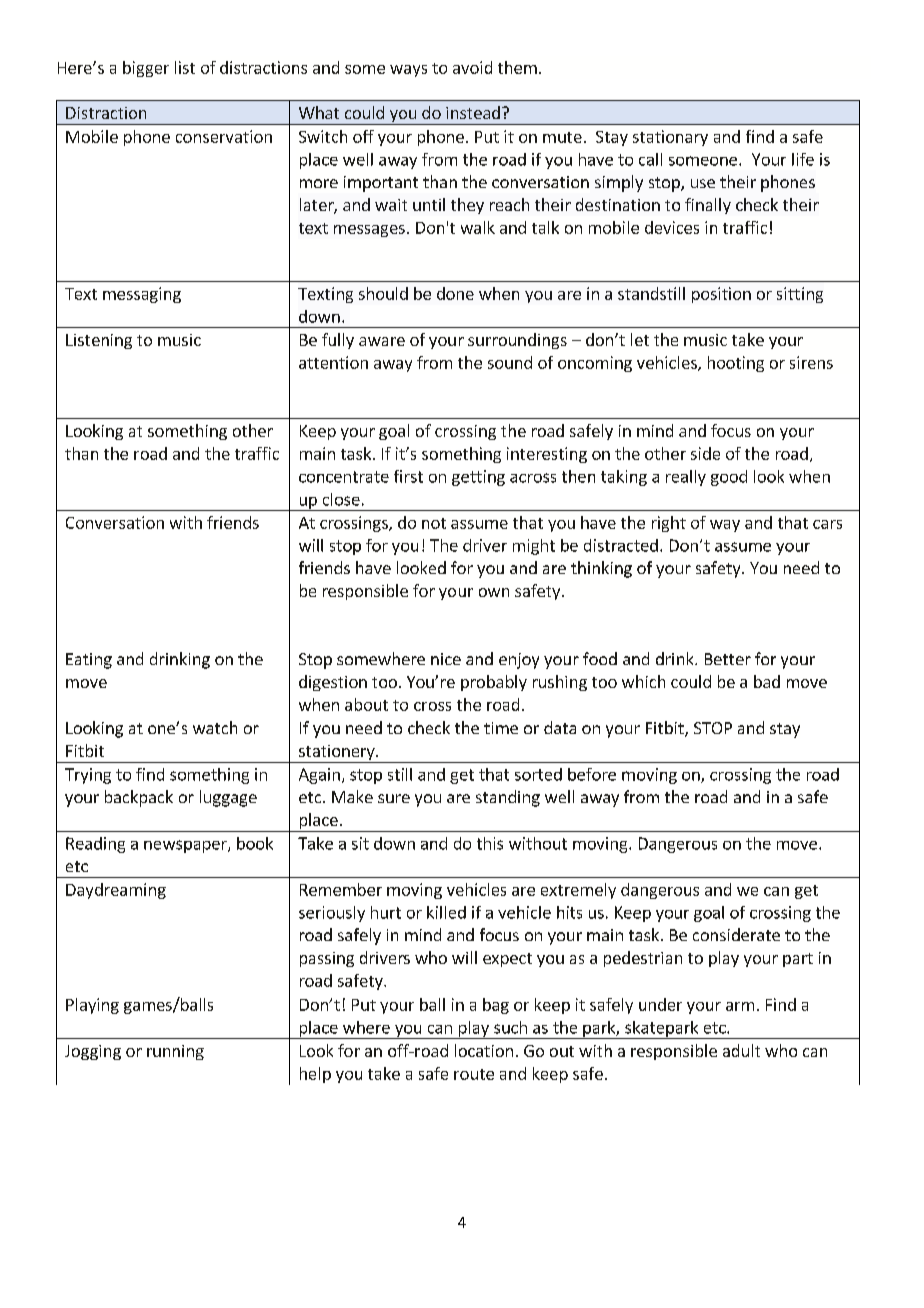  I want to click on Eating, so click(89, 661).
